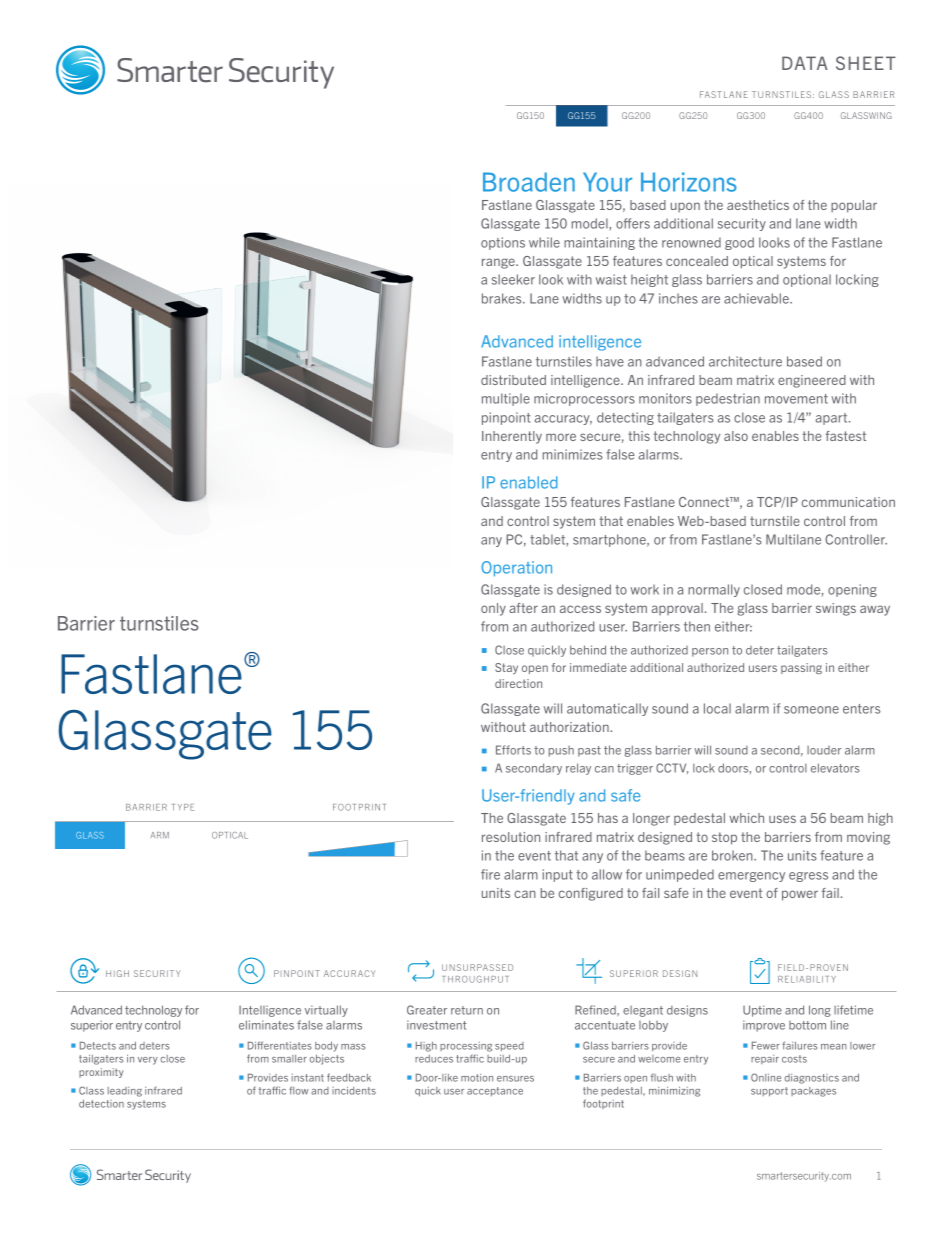 This screenshot has height=1233, width=952. What do you see at coordinates (518, 683) in the screenshot?
I see `direction` at bounding box center [518, 683].
